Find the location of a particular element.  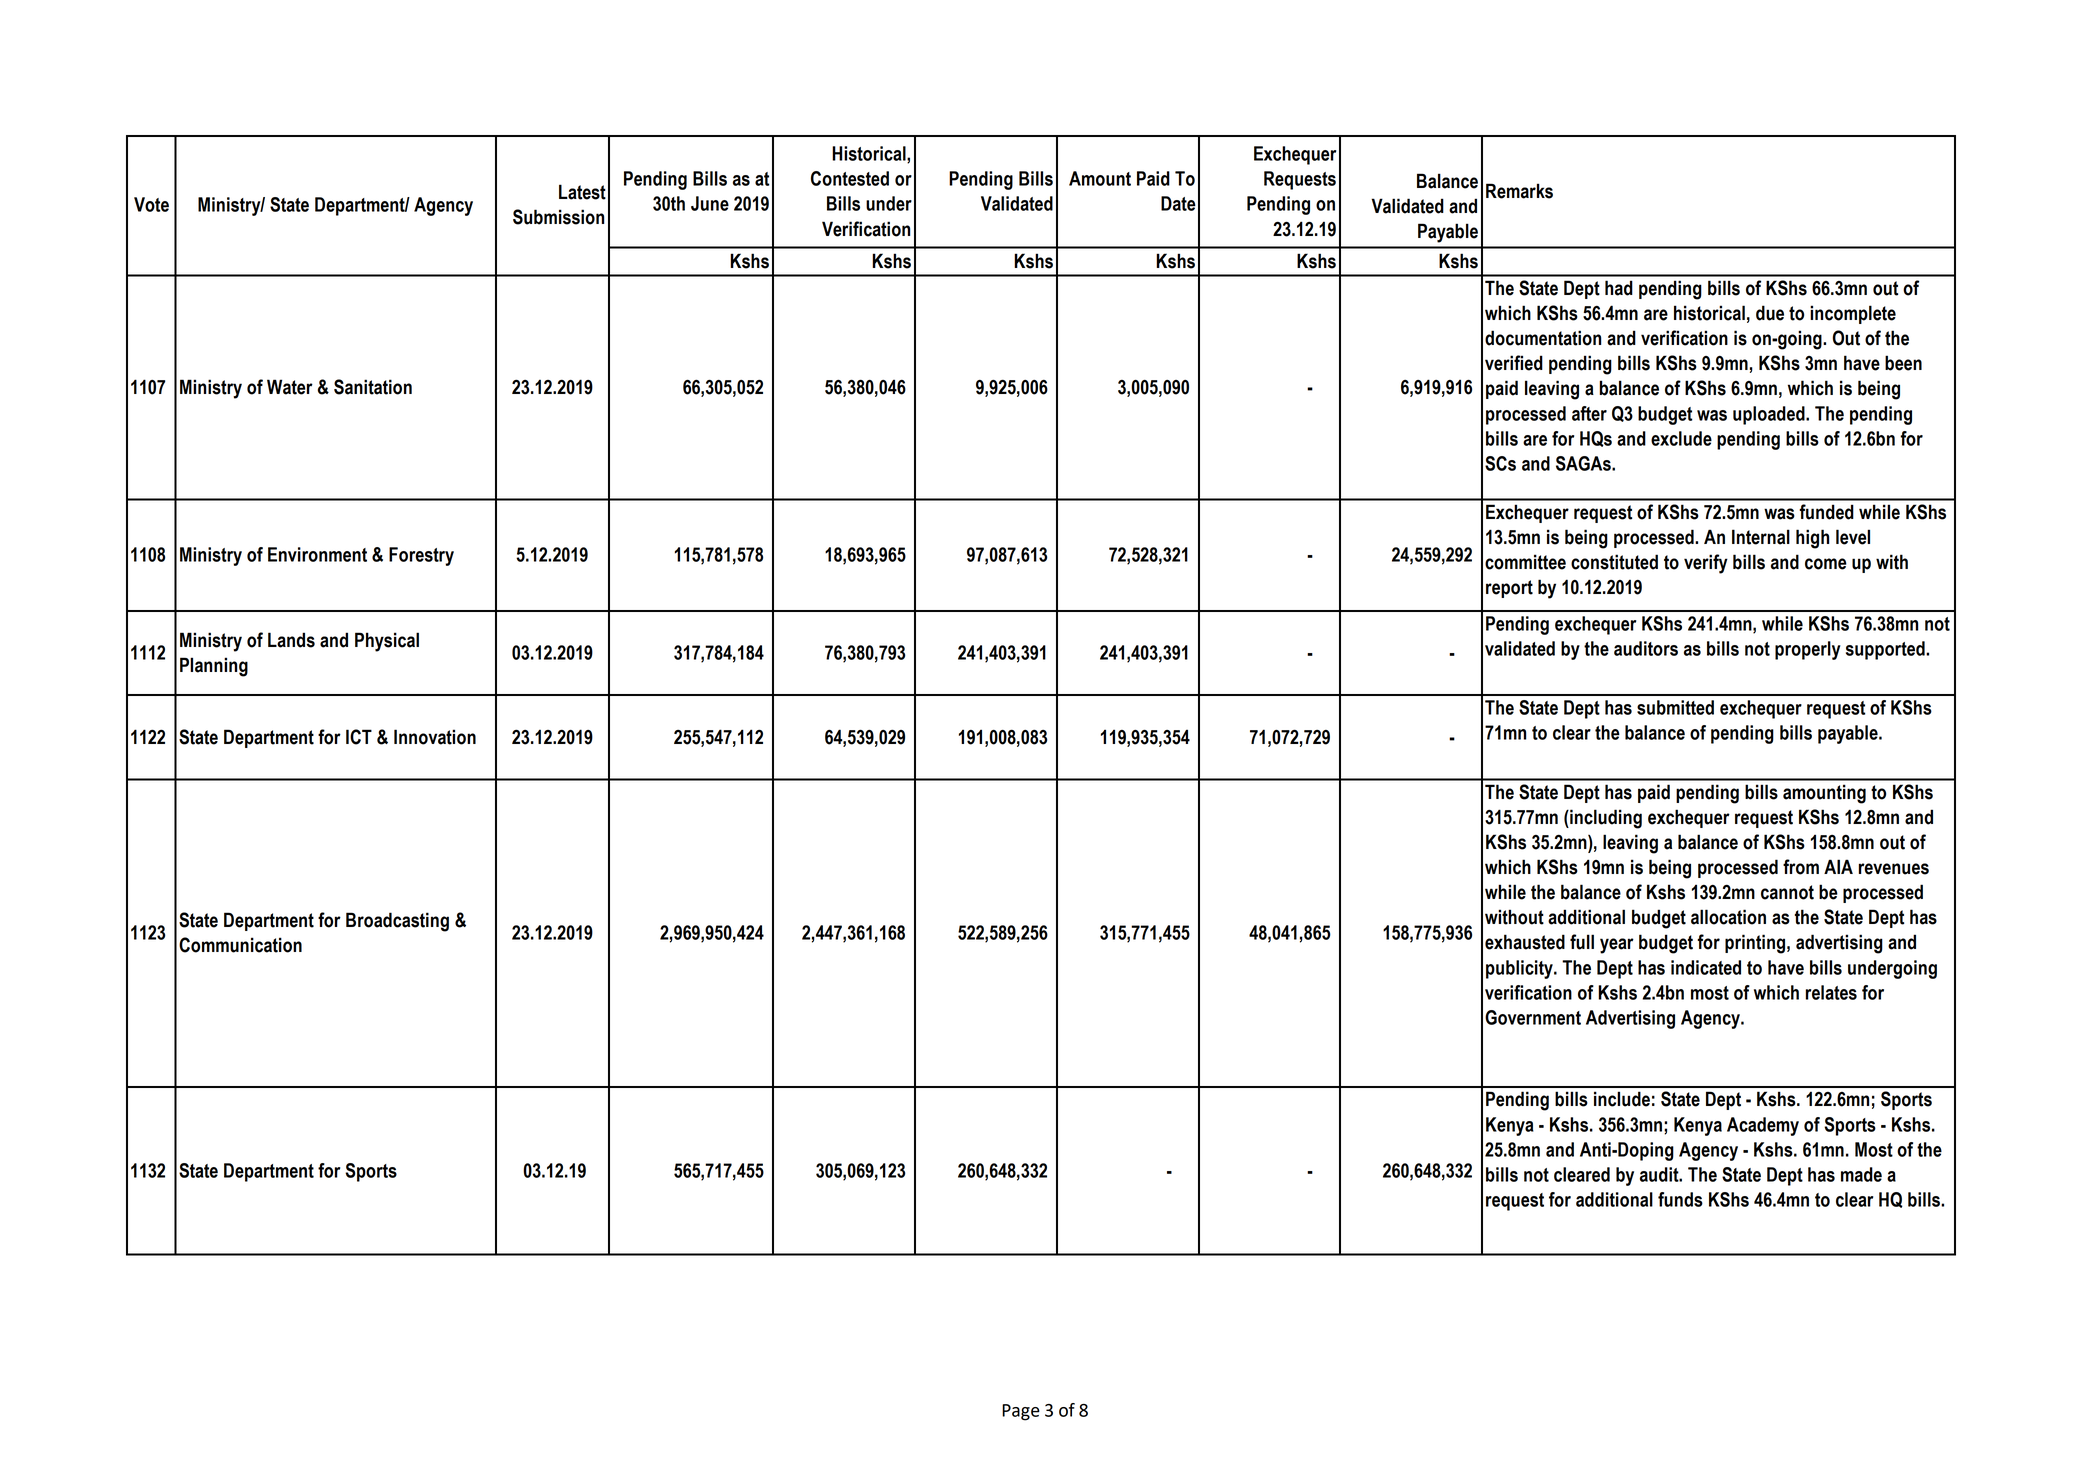

funds is located at coordinates (1680, 1199).
